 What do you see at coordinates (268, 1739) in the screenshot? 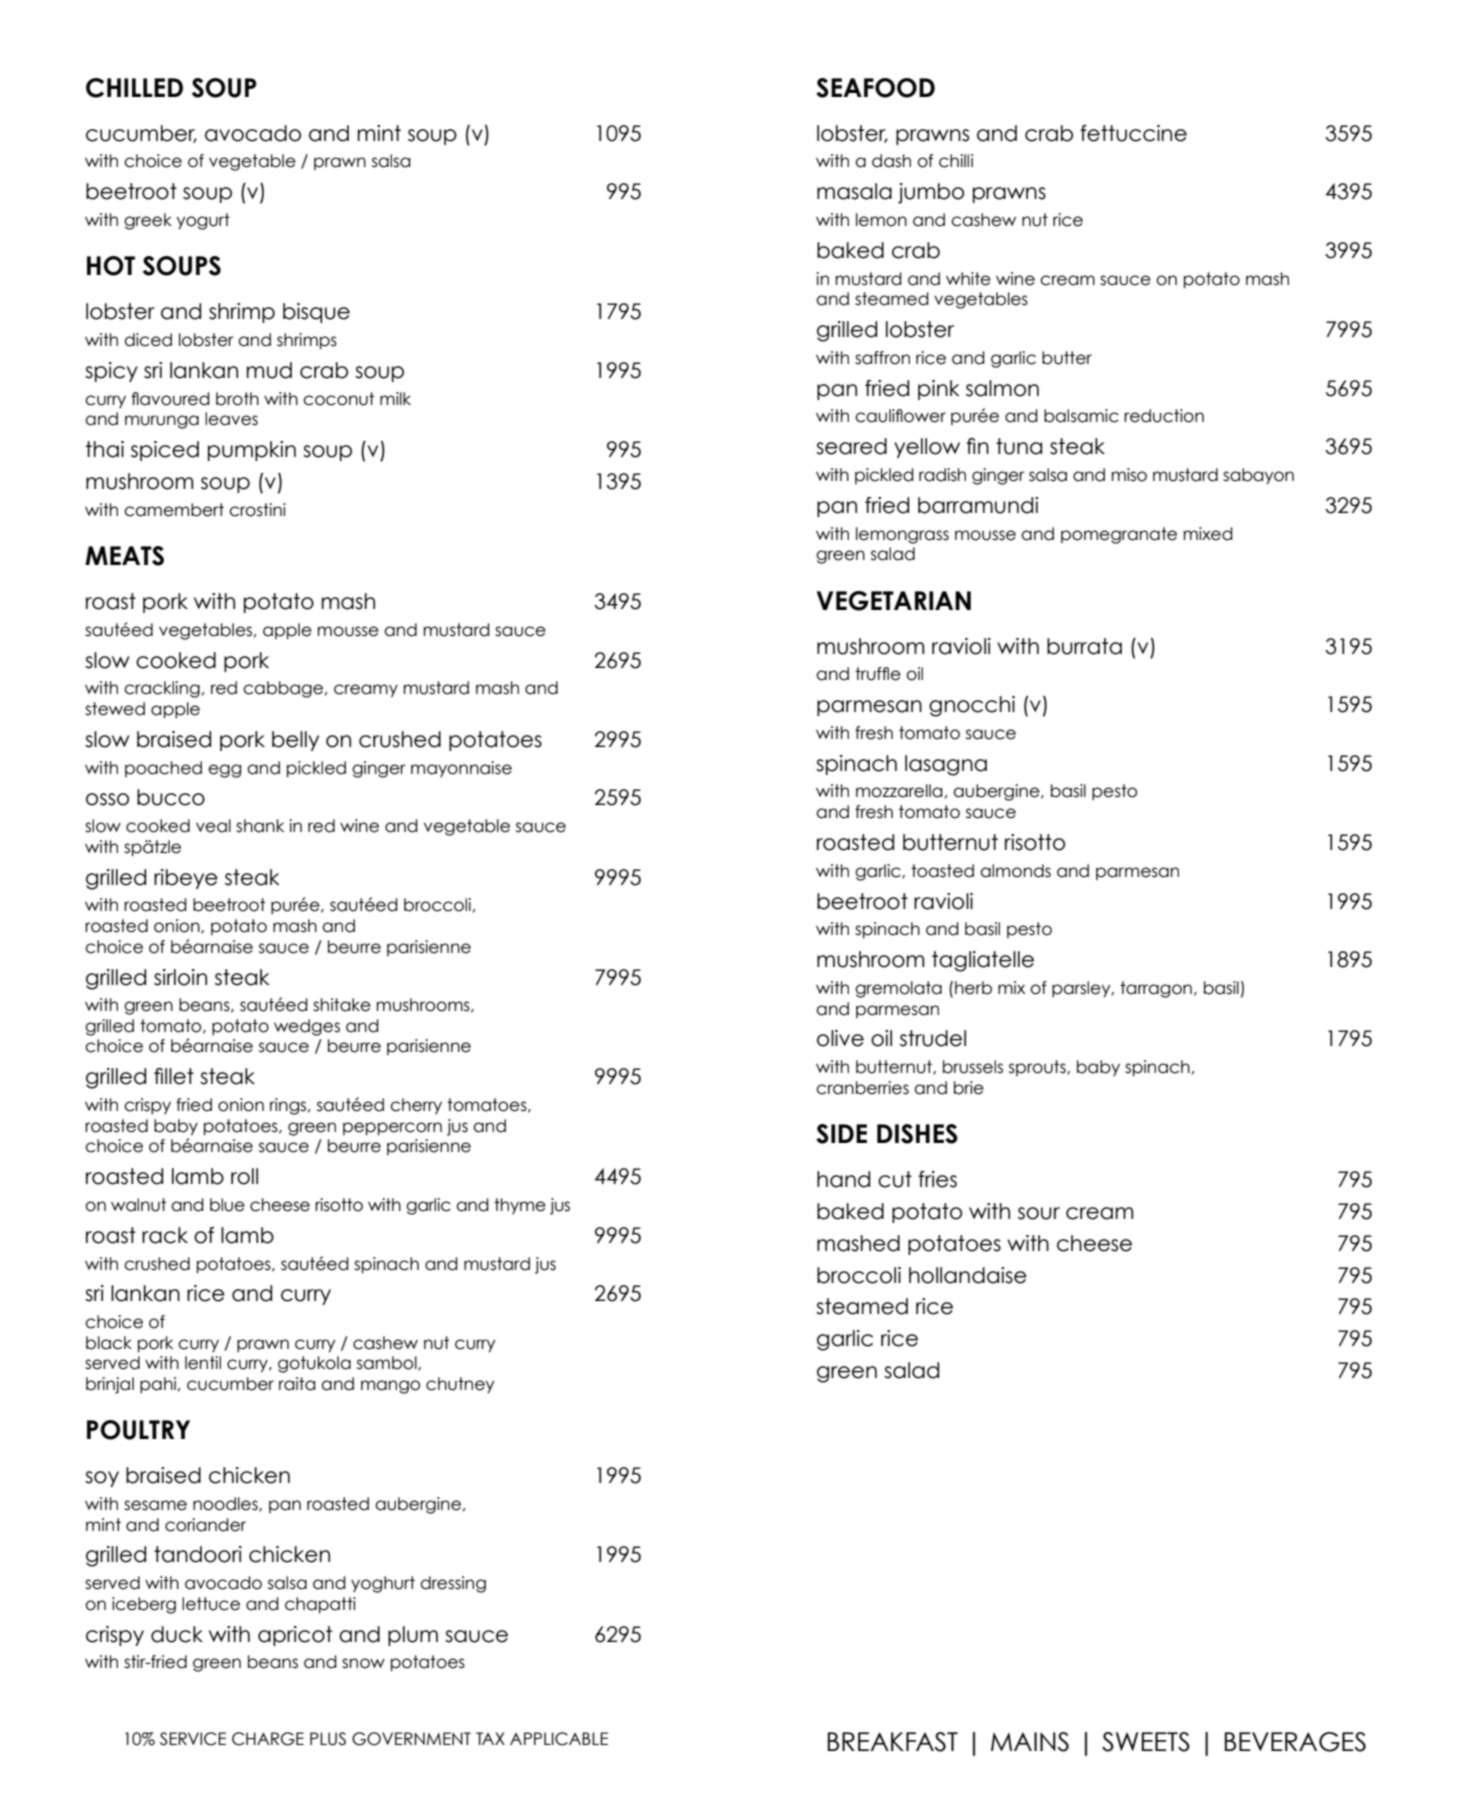
I see `CHARGE` at bounding box center [268, 1739].
